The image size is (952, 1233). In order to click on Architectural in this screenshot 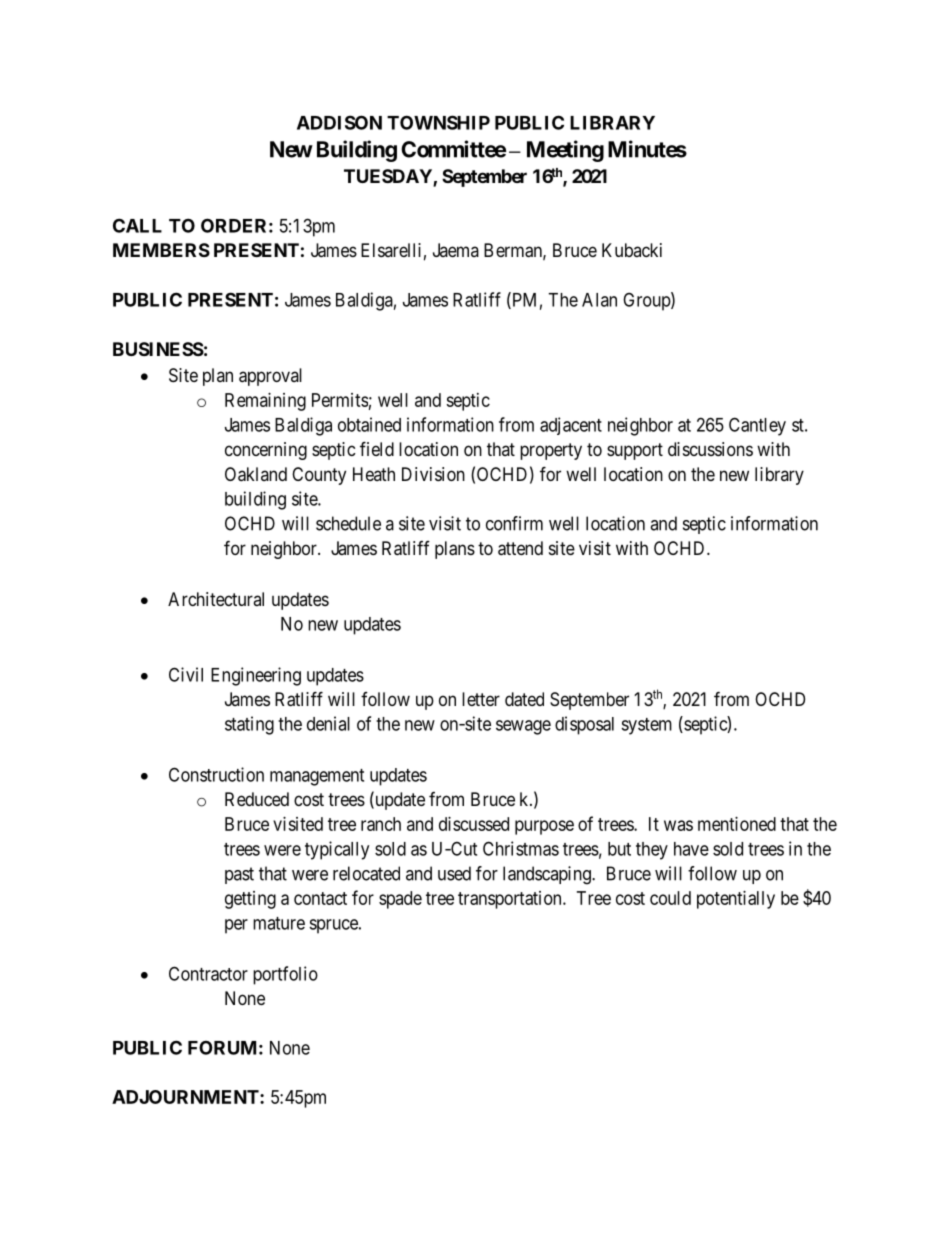, I will do `click(216, 599)`.
